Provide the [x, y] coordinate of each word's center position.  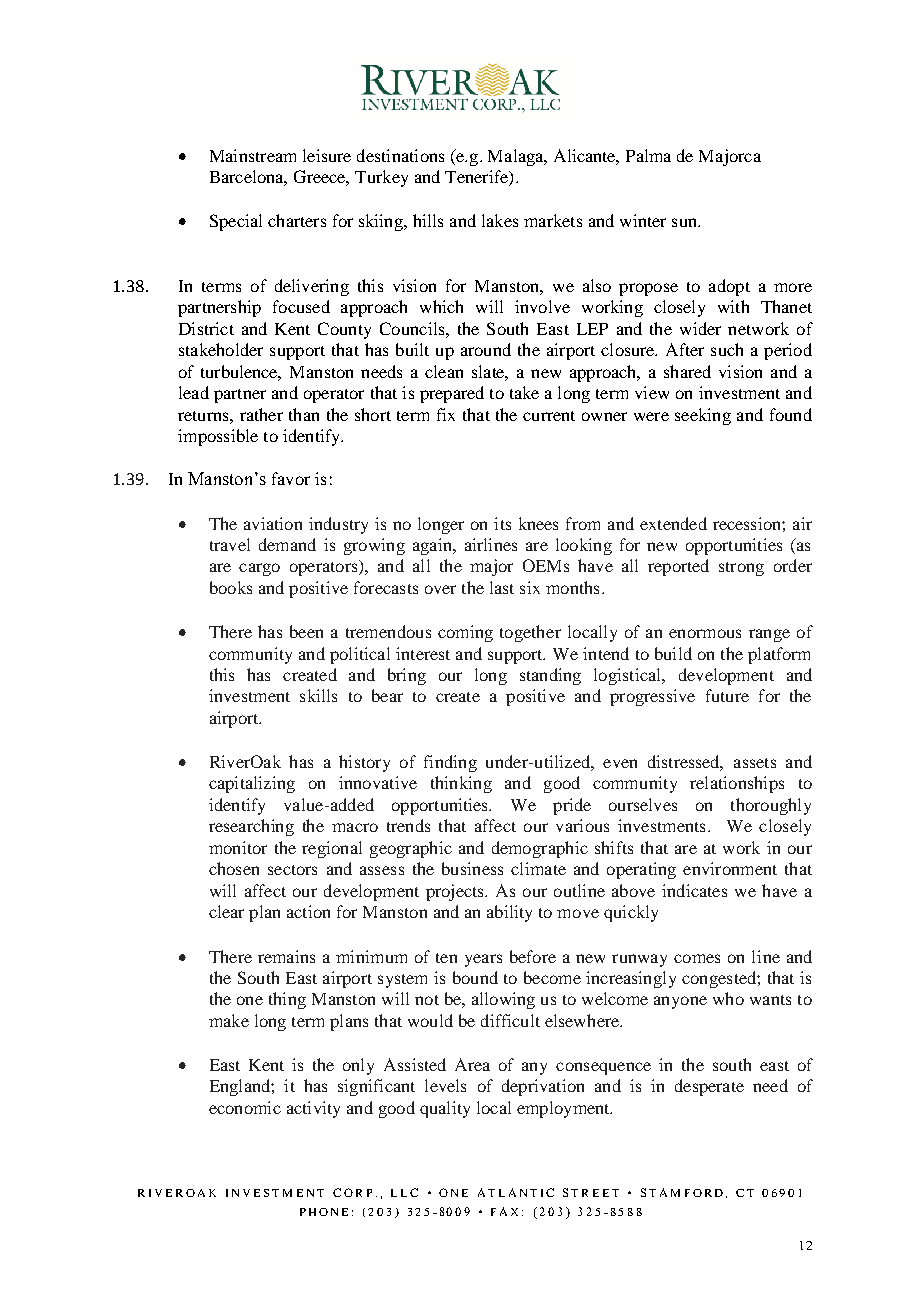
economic [245, 1107]
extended [673, 523]
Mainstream [253, 155]
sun [685, 222]
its [502, 523]
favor [291, 478]
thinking [461, 784]
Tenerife [477, 178]
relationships [737, 784]
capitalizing [252, 784]
